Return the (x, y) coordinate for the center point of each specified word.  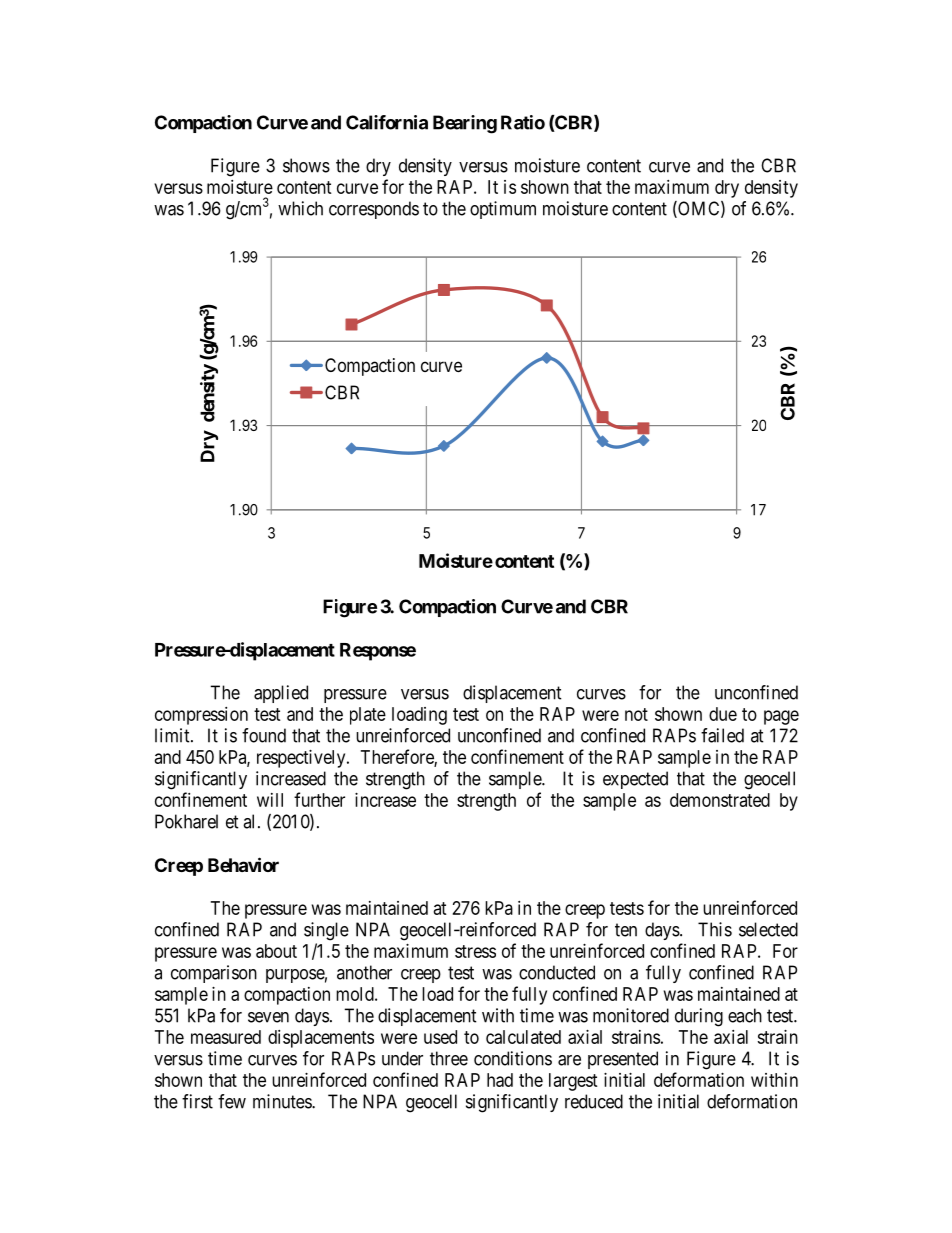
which (300, 208)
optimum (503, 210)
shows (306, 165)
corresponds (374, 210)
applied (281, 694)
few (232, 1101)
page (781, 717)
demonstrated (720, 800)
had (500, 1080)
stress (475, 951)
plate (368, 716)
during (699, 1017)
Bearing (465, 124)
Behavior (243, 864)
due (723, 714)
